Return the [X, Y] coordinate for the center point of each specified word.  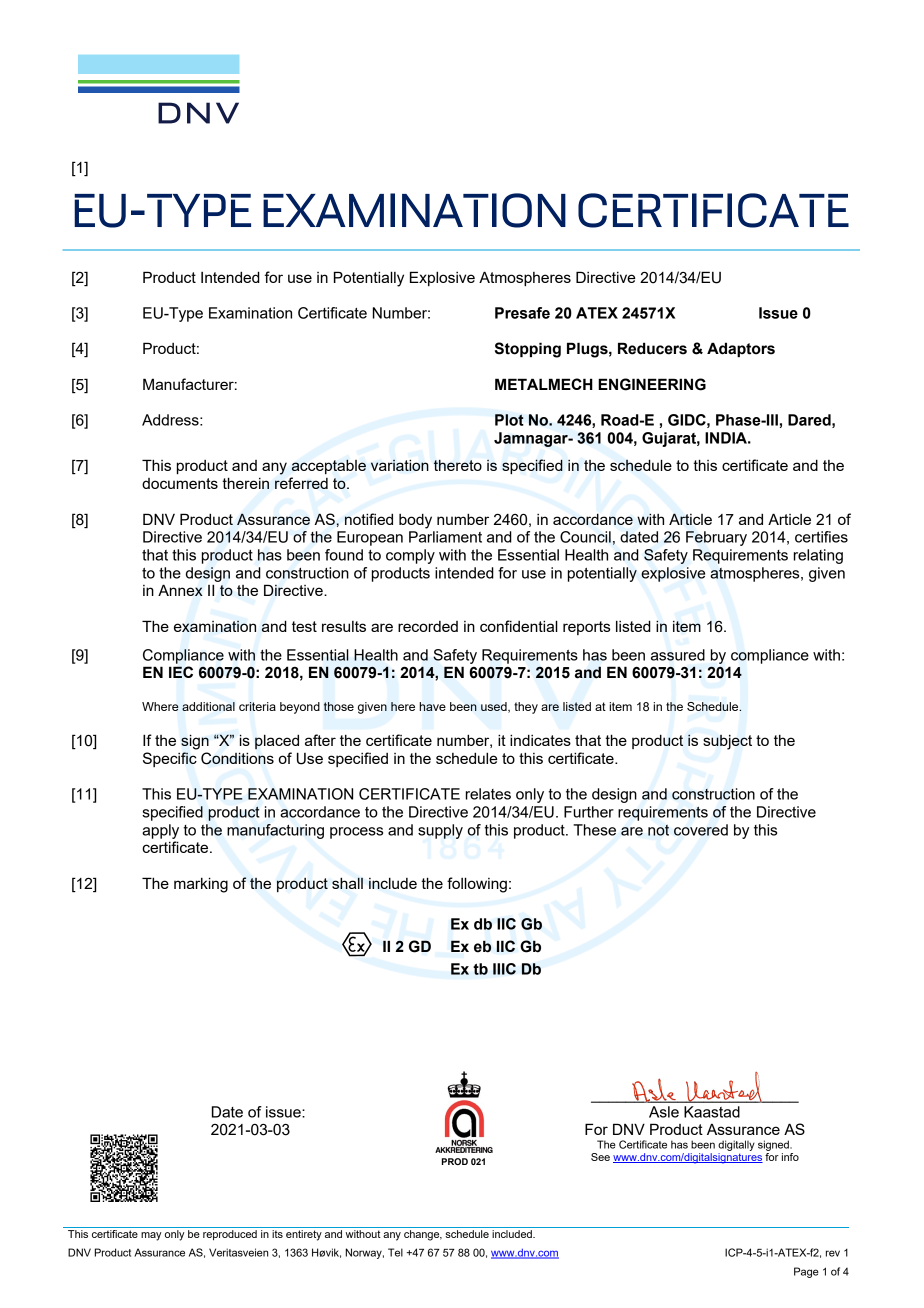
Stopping [528, 350]
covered [701, 830]
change [423, 1235]
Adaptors [741, 349]
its [277, 1234]
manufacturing [275, 831]
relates [488, 794]
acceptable [329, 466]
